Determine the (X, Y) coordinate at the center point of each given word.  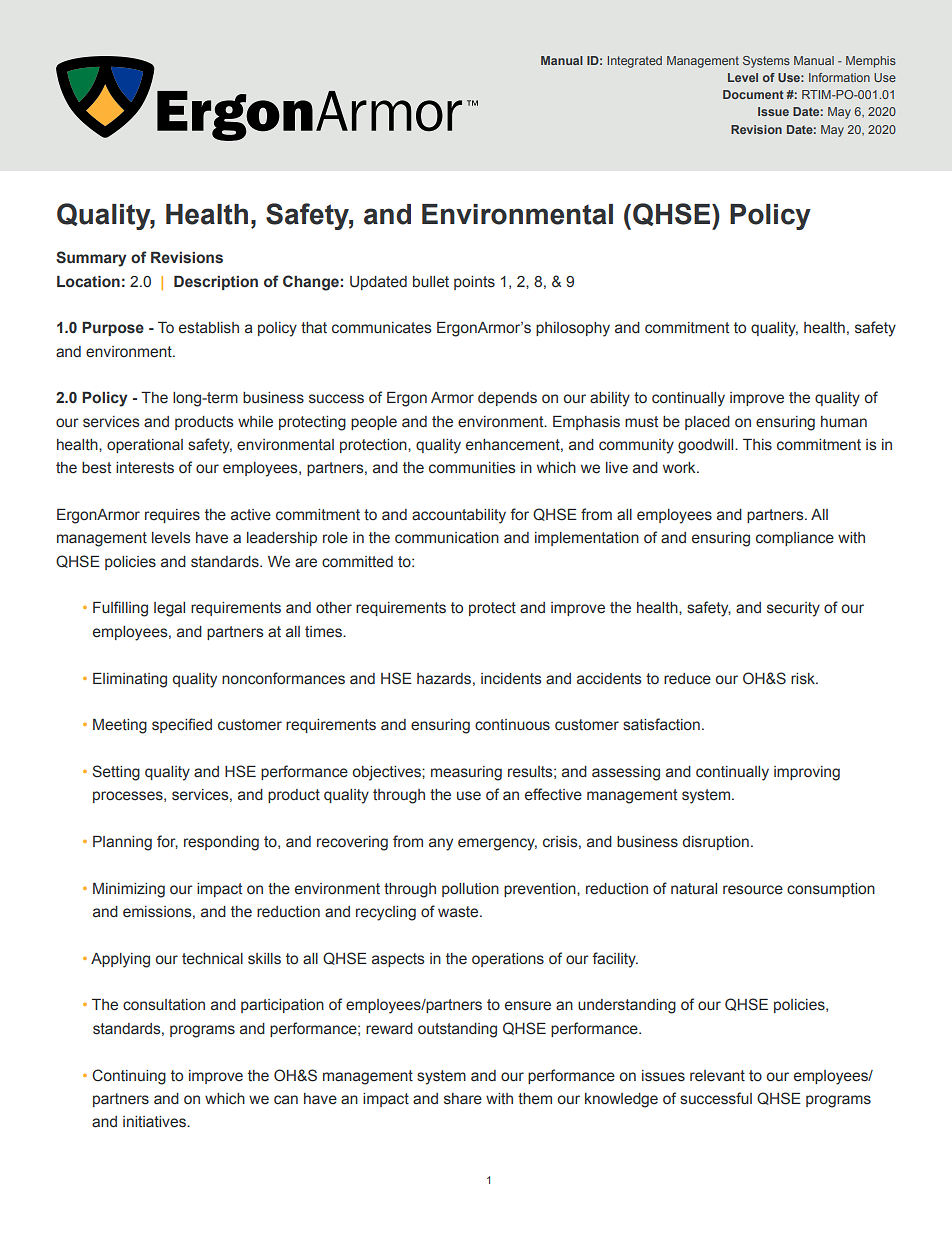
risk (804, 679)
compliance (795, 539)
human (844, 422)
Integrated (635, 62)
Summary (91, 259)
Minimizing (129, 890)
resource (753, 890)
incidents (511, 679)
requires (172, 516)
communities (472, 468)
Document (753, 94)
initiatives (155, 1122)
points (474, 283)
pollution (470, 890)
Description (216, 283)
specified (182, 725)
